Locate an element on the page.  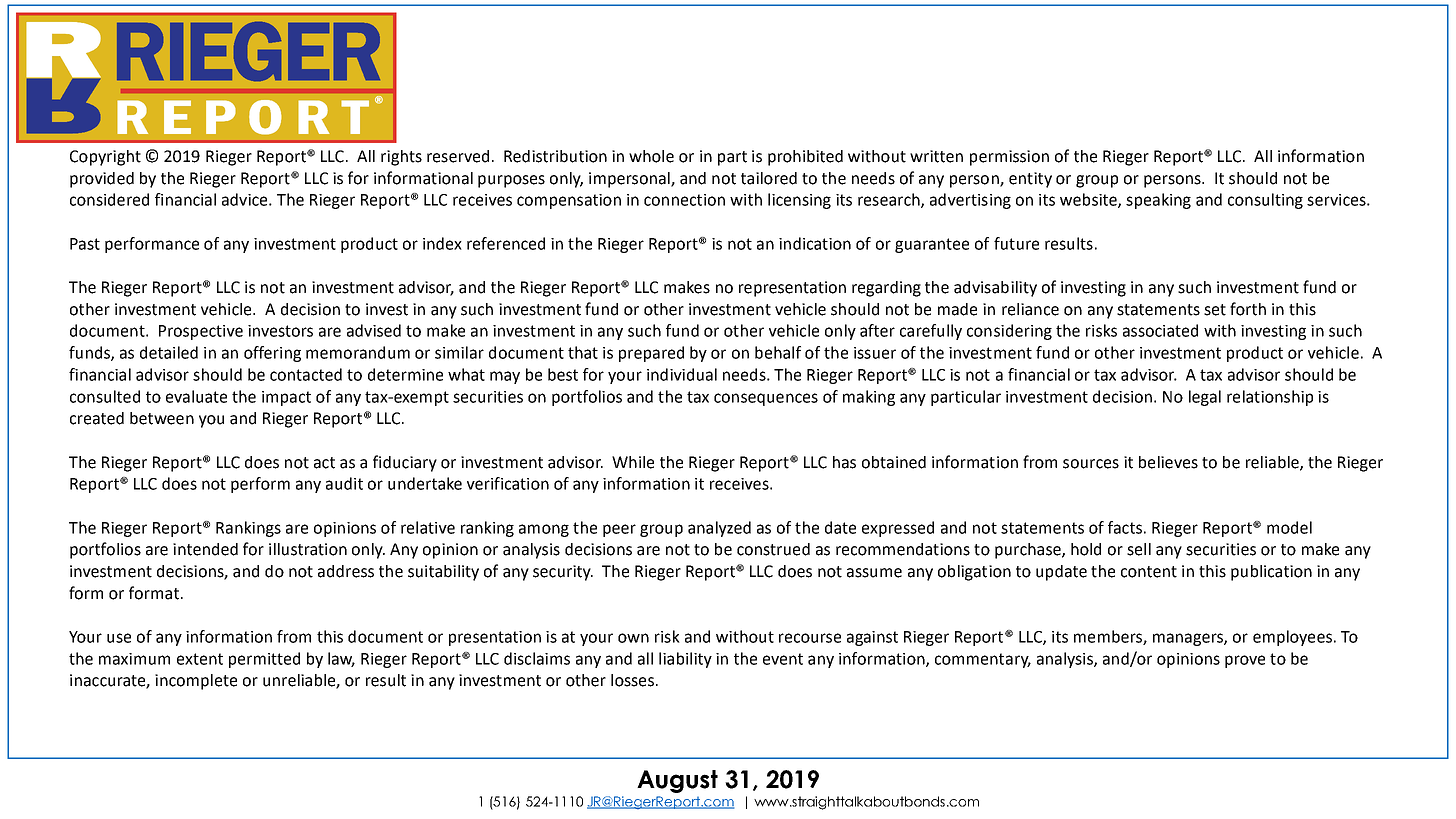
believes is located at coordinates (1168, 462).
